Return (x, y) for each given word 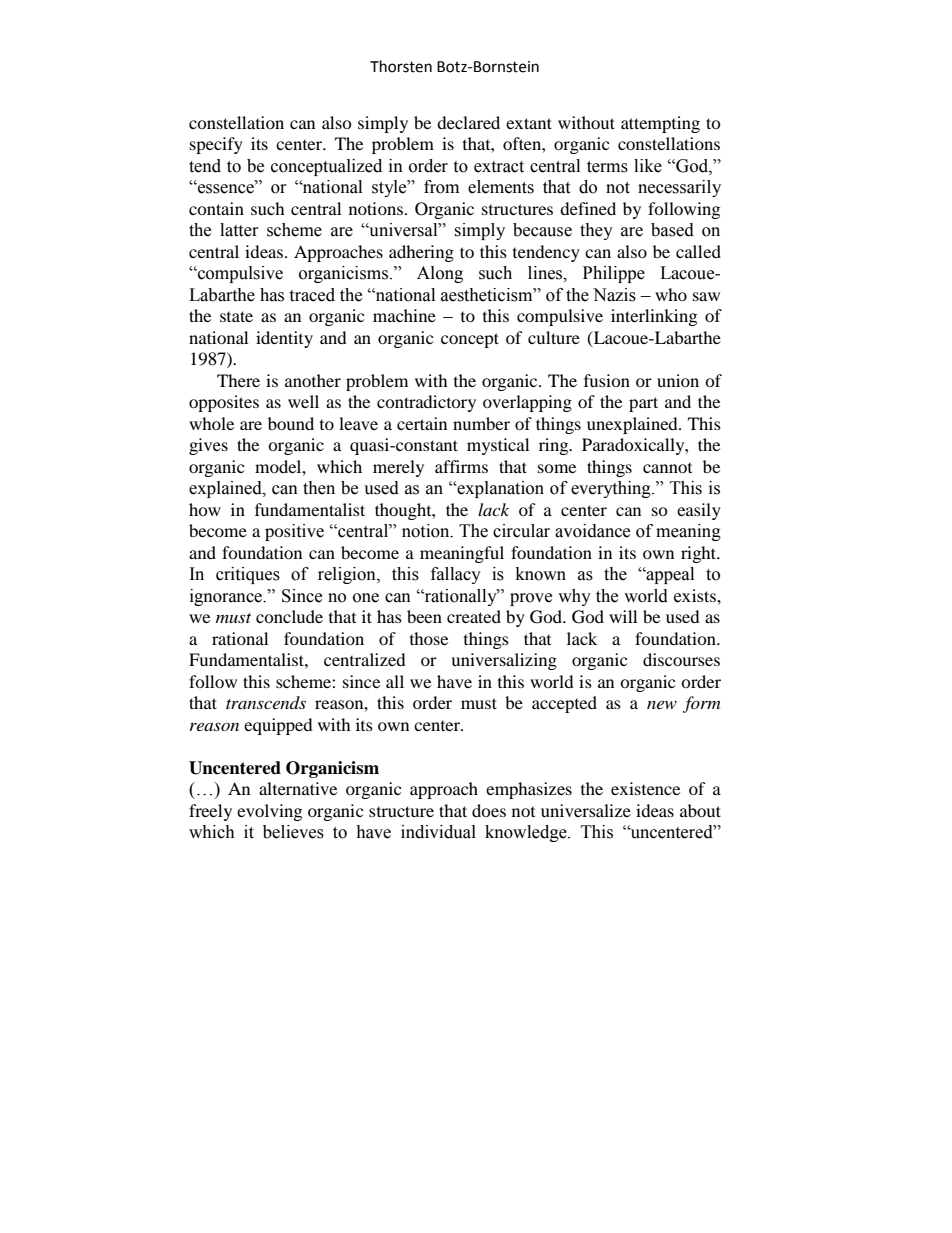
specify (216, 145)
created (474, 616)
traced (312, 295)
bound (291, 423)
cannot (667, 468)
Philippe (614, 274)
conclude (289, 616)
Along (440, 274)
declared (468, 122)
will (623, 616)
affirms (461, 466)
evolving (269, 812)
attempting (660, 124)
